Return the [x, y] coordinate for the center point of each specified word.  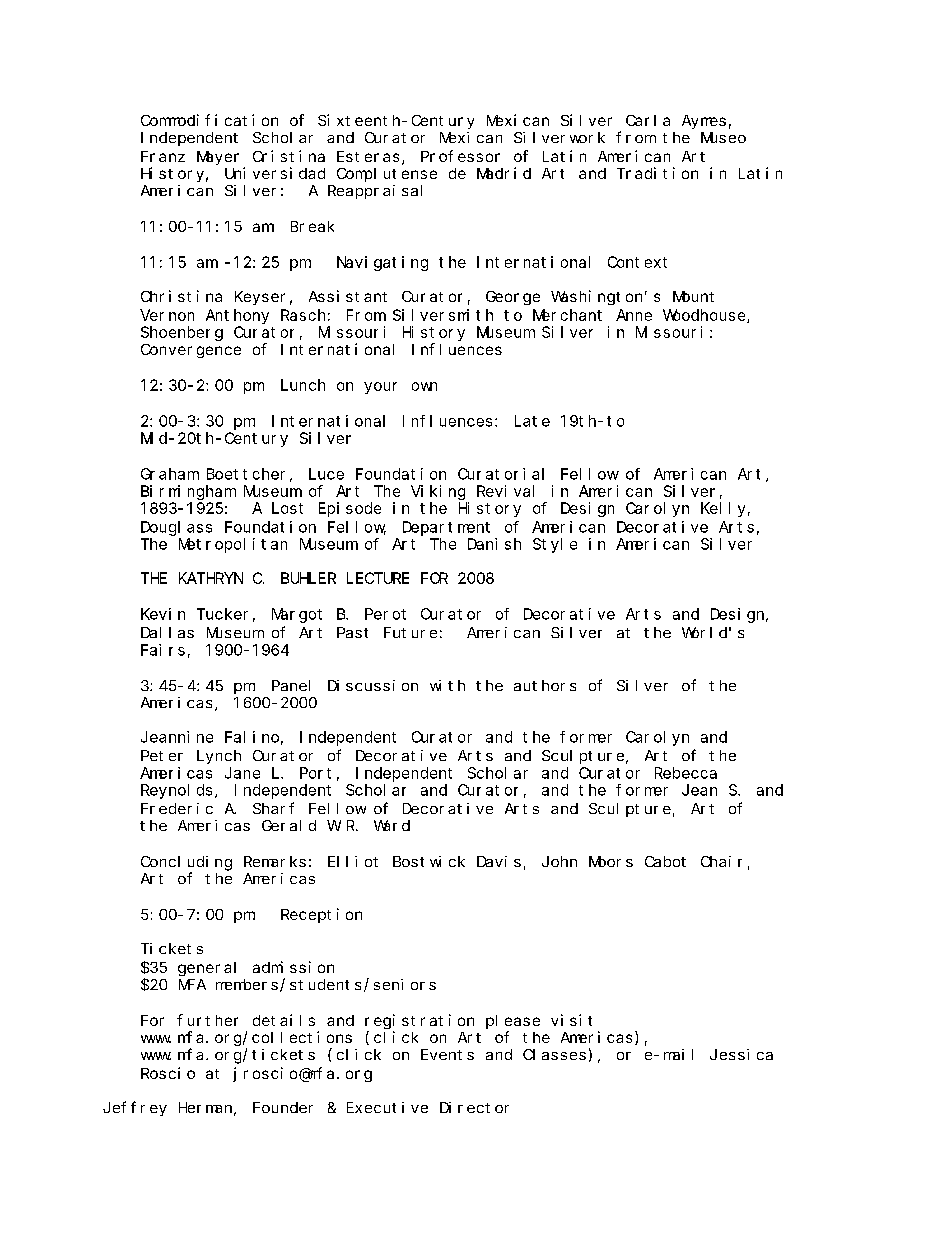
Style [555, 545]
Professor [460, 156]
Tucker [222, 614]
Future [410, 632]
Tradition [657, 173]
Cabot [665, 861]
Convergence [191, 351]
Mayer [218, 158]
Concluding [186, 863]
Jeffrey [135, 1108]
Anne [634, 315]
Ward [392, 825]
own [424, 386]
